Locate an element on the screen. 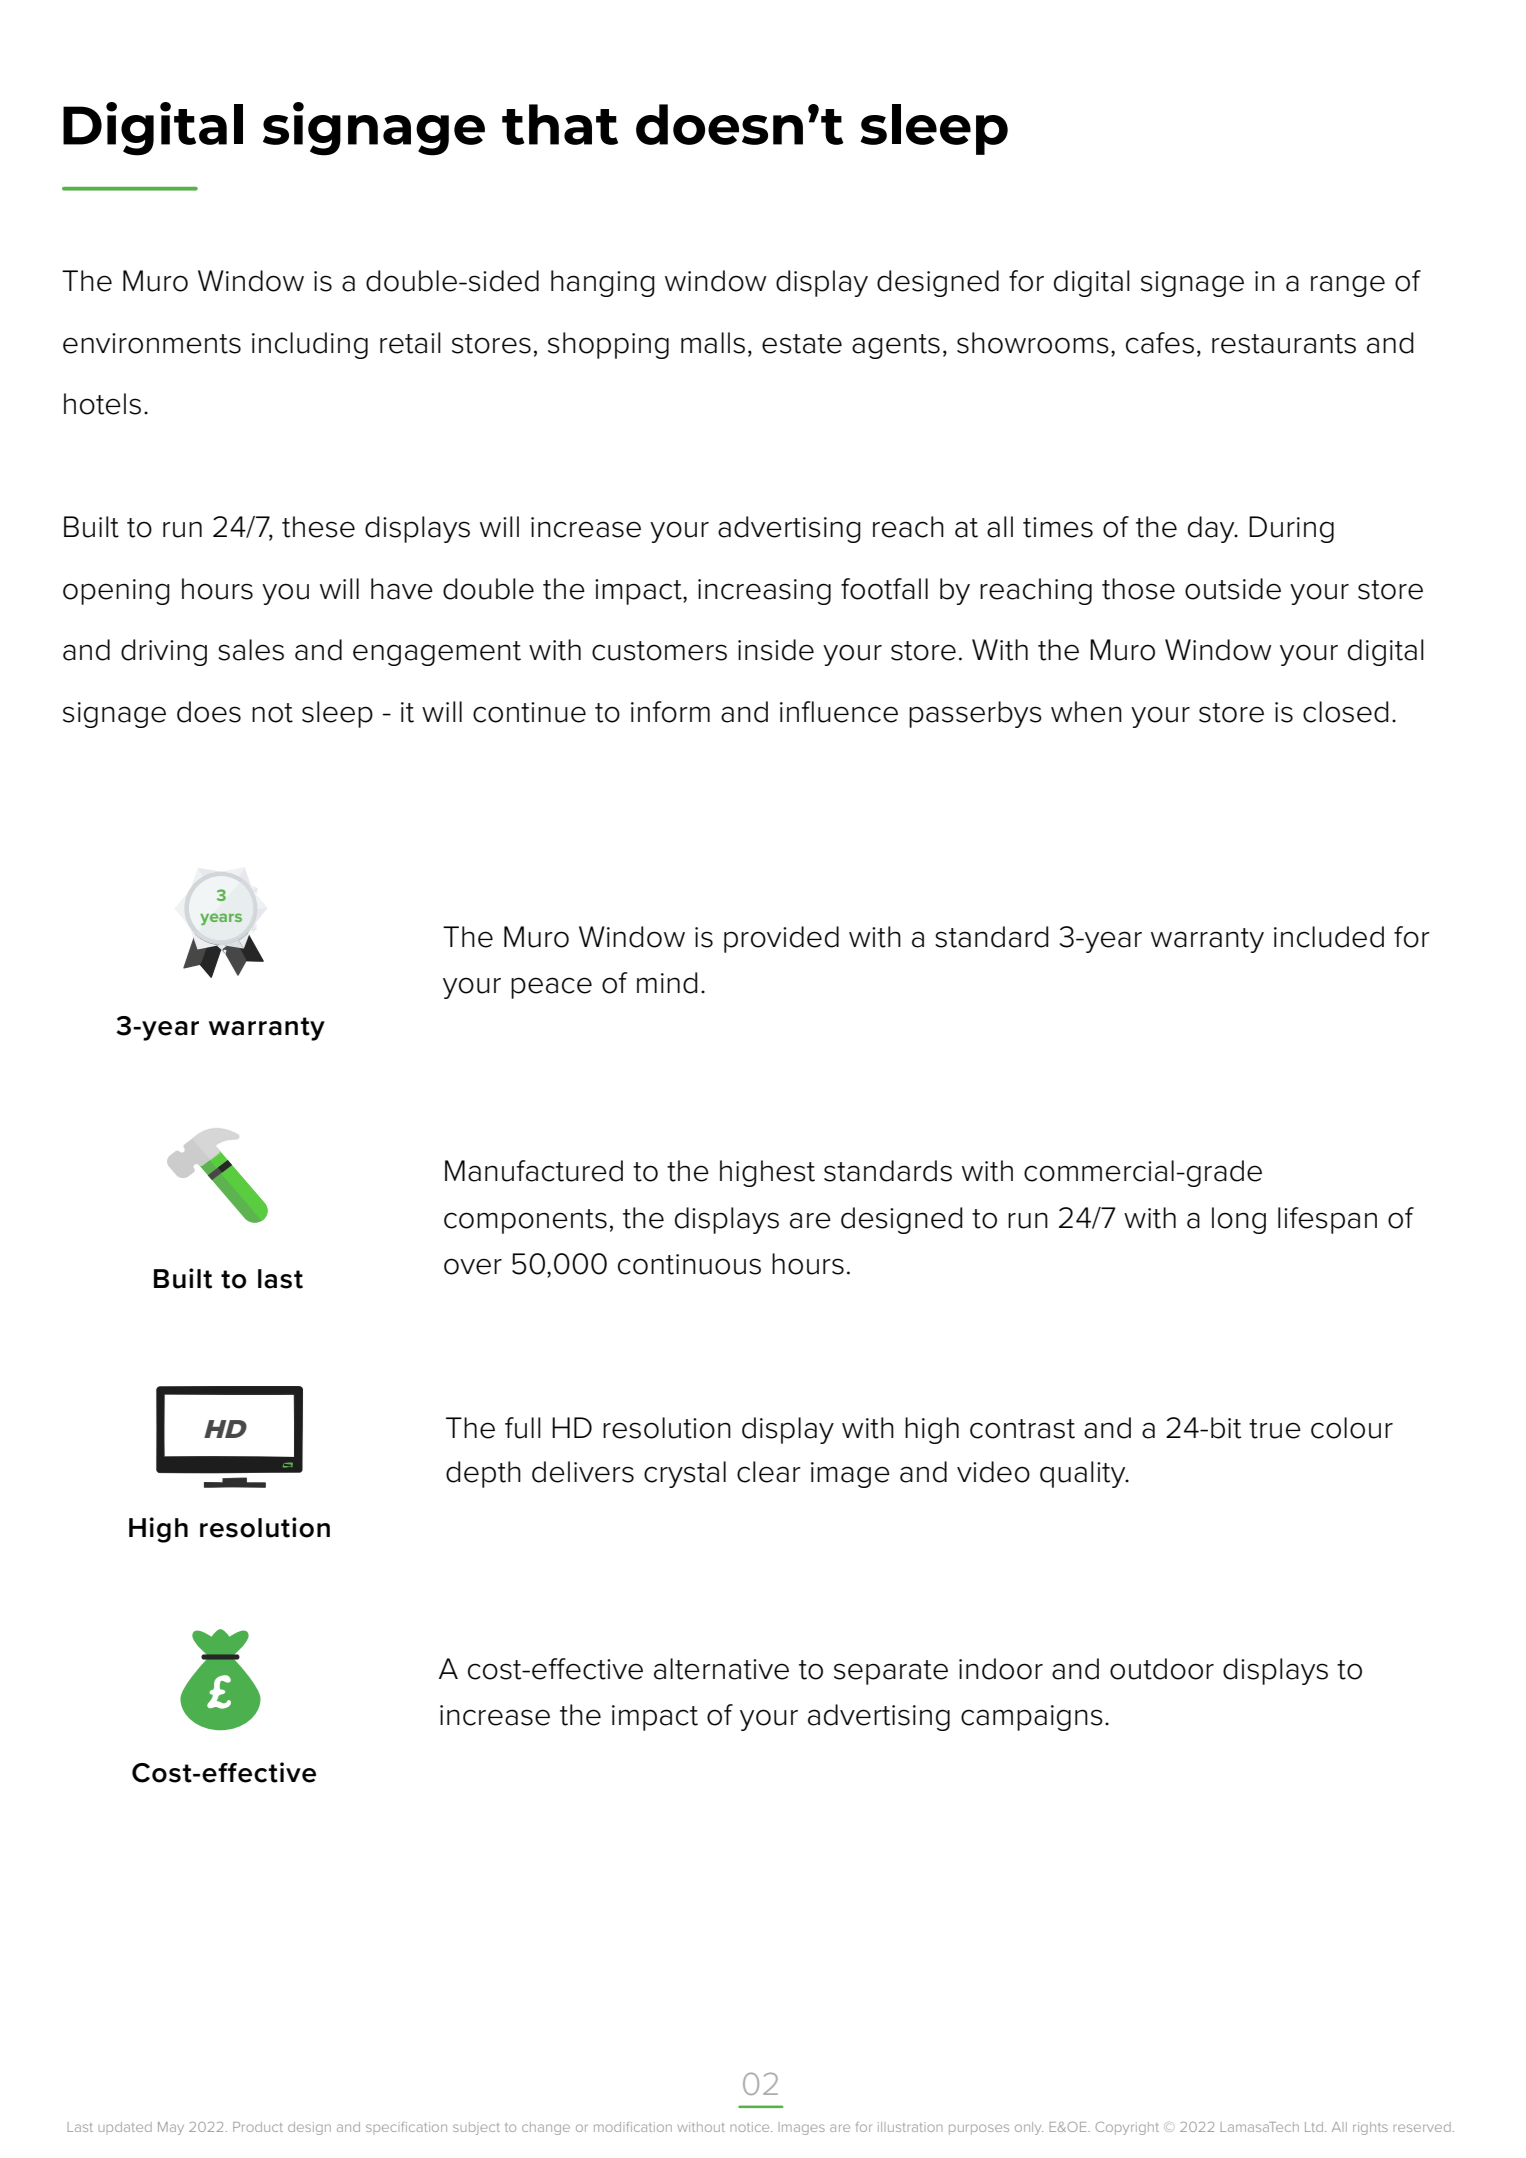 This screenshot has width=1526, height=2158. sales is located at coordinates (251, 650).
